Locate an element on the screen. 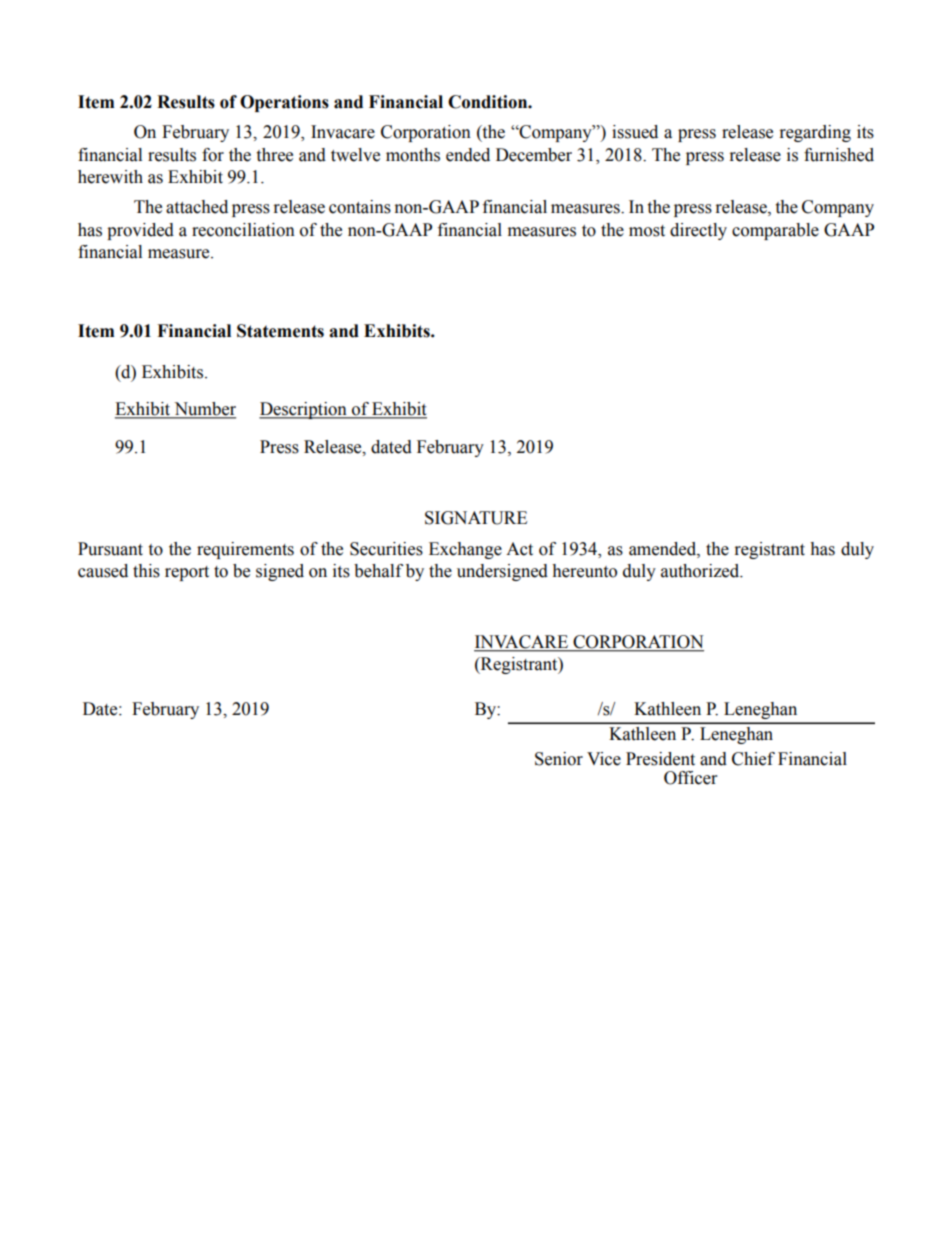 This screenshot has height=1233, width=952. for is located at coordinates (213, 155).
